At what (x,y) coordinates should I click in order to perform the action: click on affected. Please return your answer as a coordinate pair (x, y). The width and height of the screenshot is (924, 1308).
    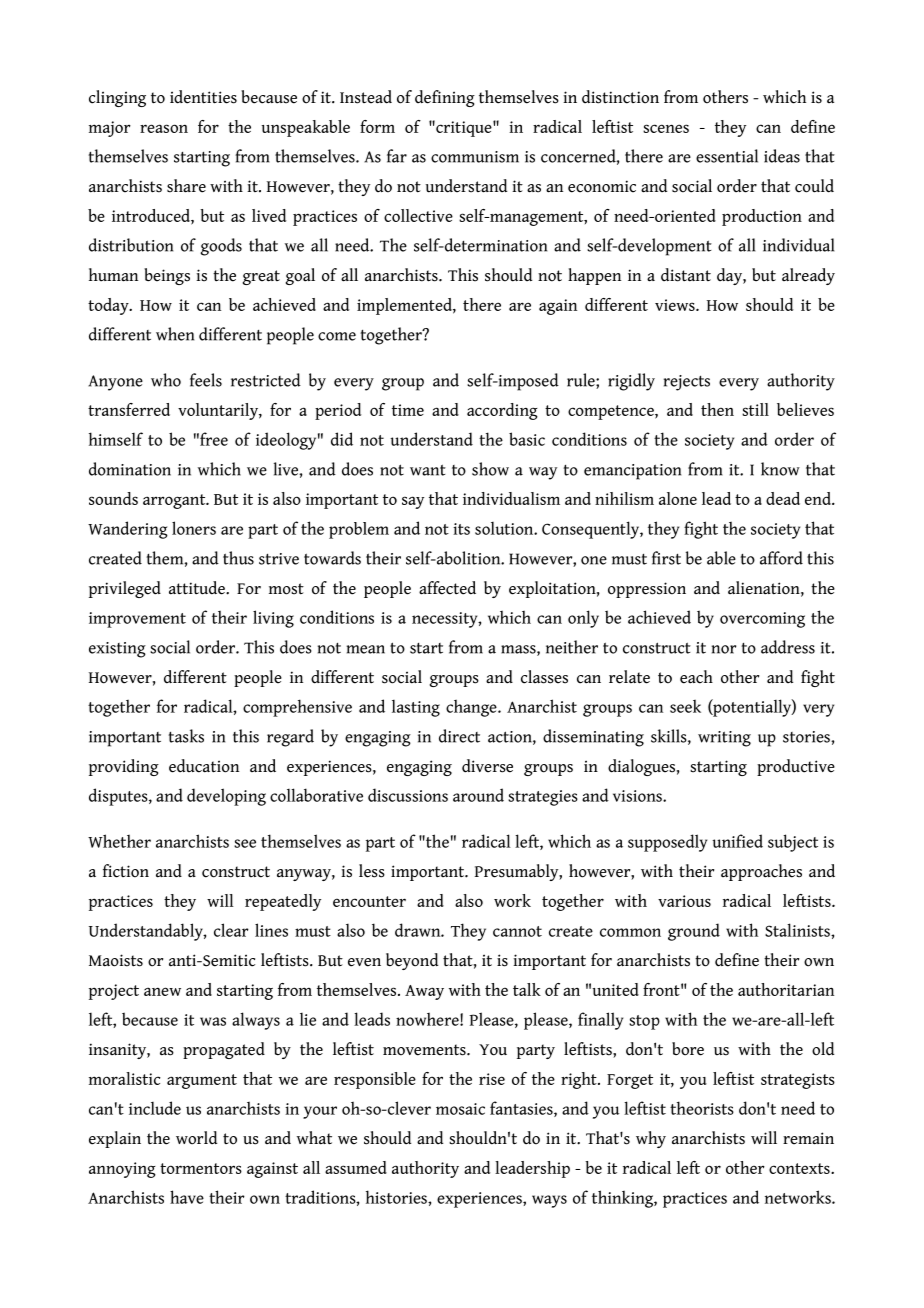
    Looking at the image, I should click on (447, 588).
